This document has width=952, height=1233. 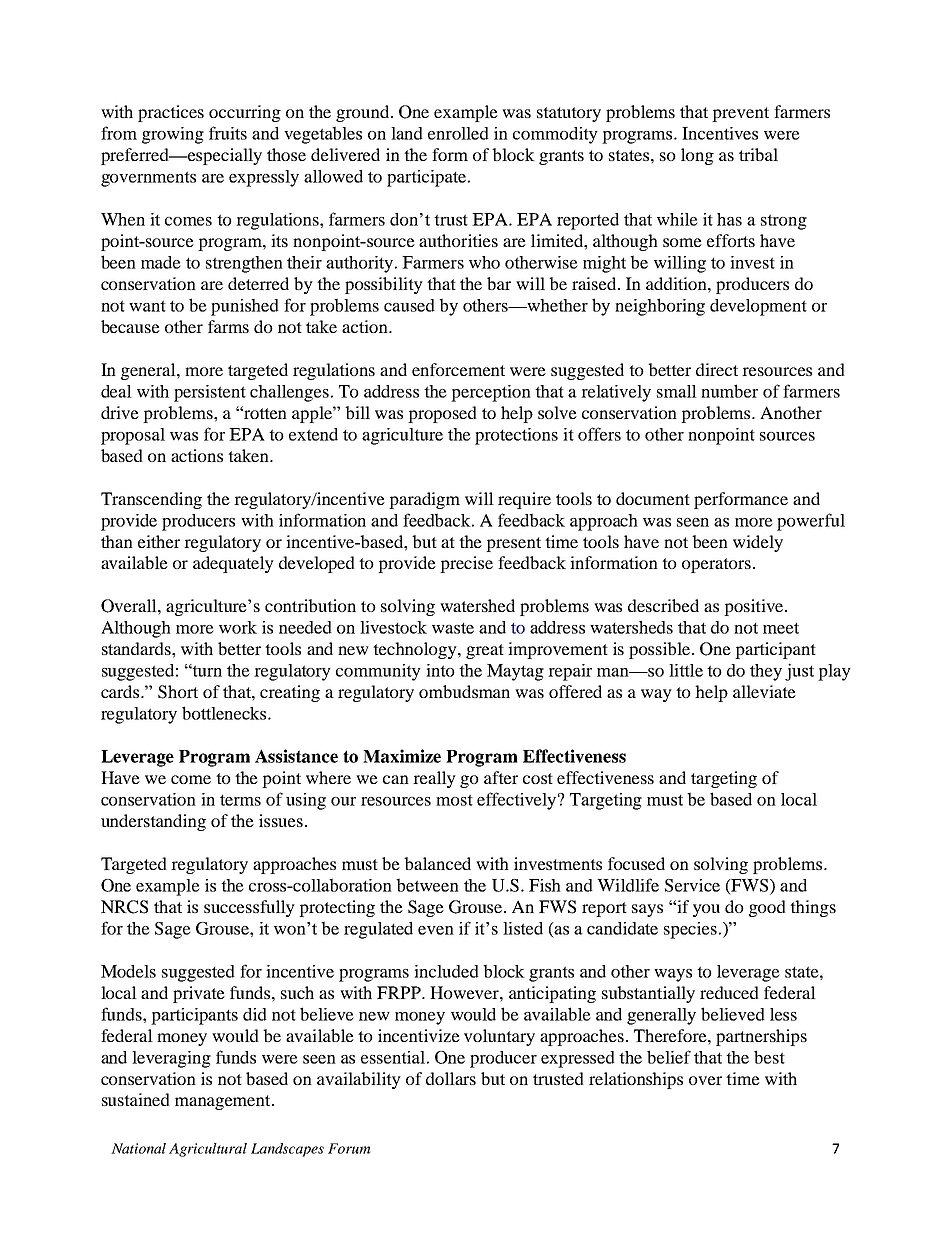 I want to click on development, so click(x=758, y=307).
